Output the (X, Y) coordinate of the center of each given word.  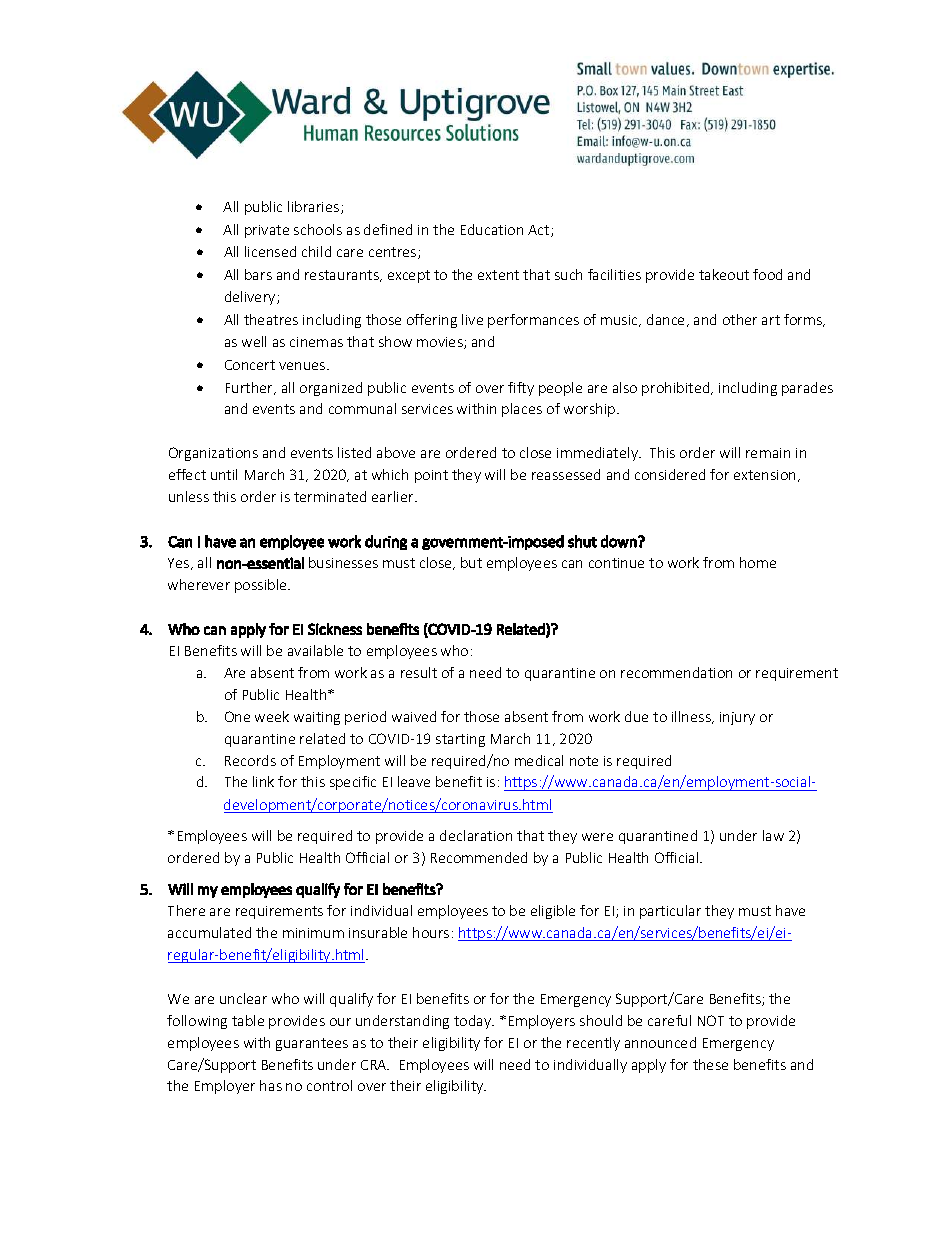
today (474, 1022)
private (267, 231)
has (271, 1085)
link (263, 781)
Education (492, 229)
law (773, 835)
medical (539, 760)
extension (766, 476)
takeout (724, 274)
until (224, 474)
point (431, 476)
